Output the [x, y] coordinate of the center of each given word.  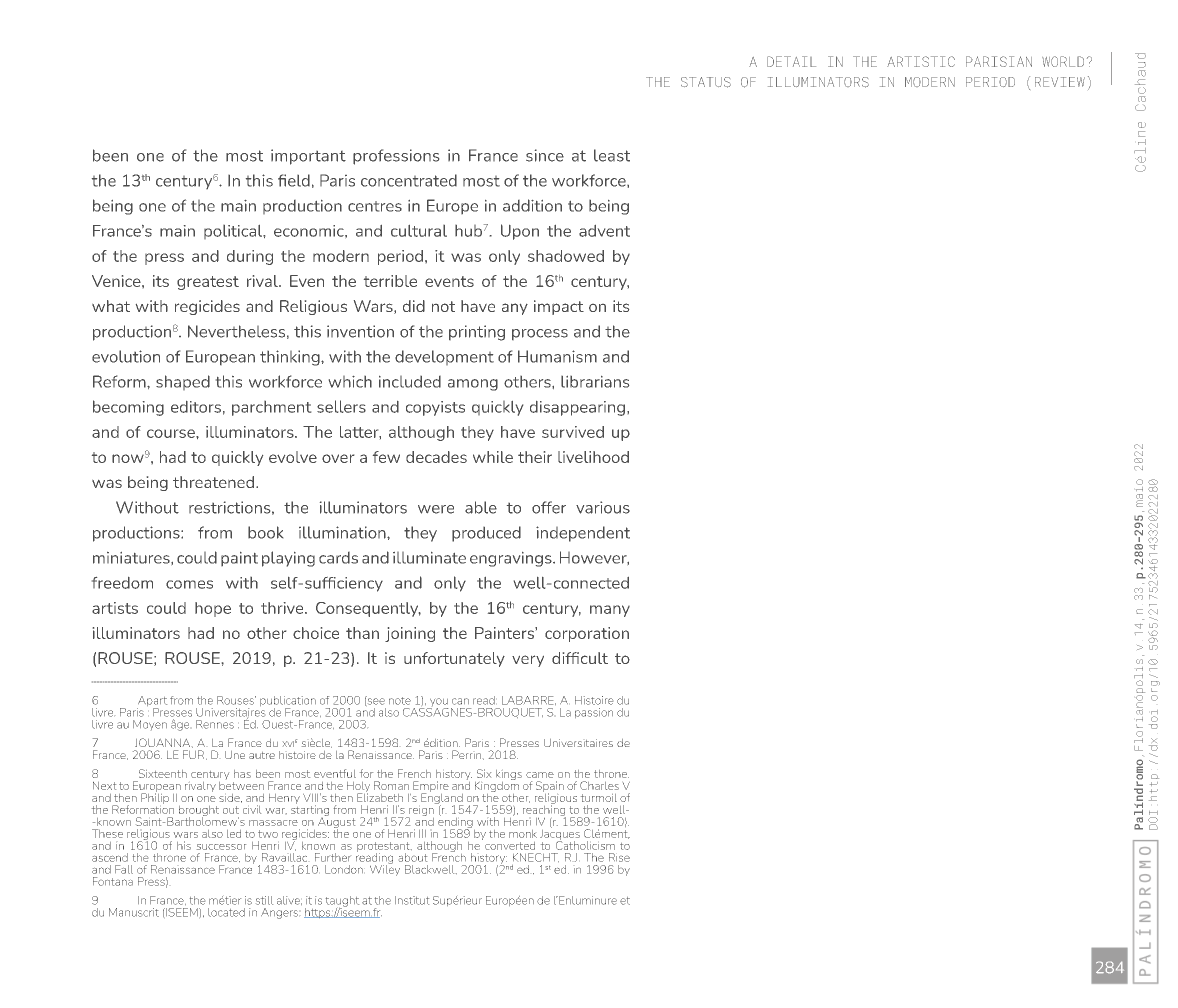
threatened [213, 482]
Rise [619, 857]
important [308, 157]
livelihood [593, 457]
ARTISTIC [921, 61]
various [603, 507]
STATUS [706, 82]
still [264, 900]
